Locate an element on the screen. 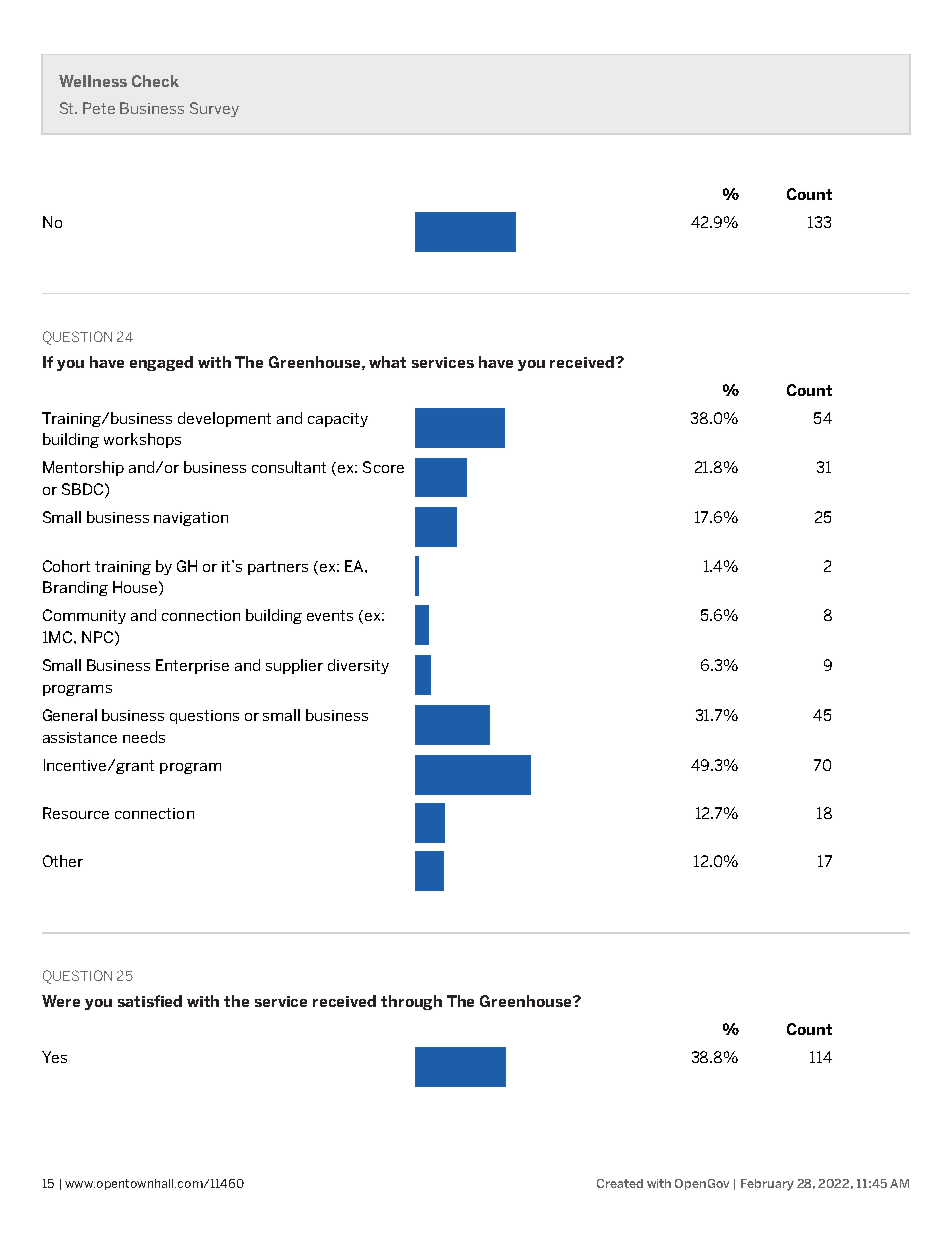  Created is located at coordinates (620, 1183).
